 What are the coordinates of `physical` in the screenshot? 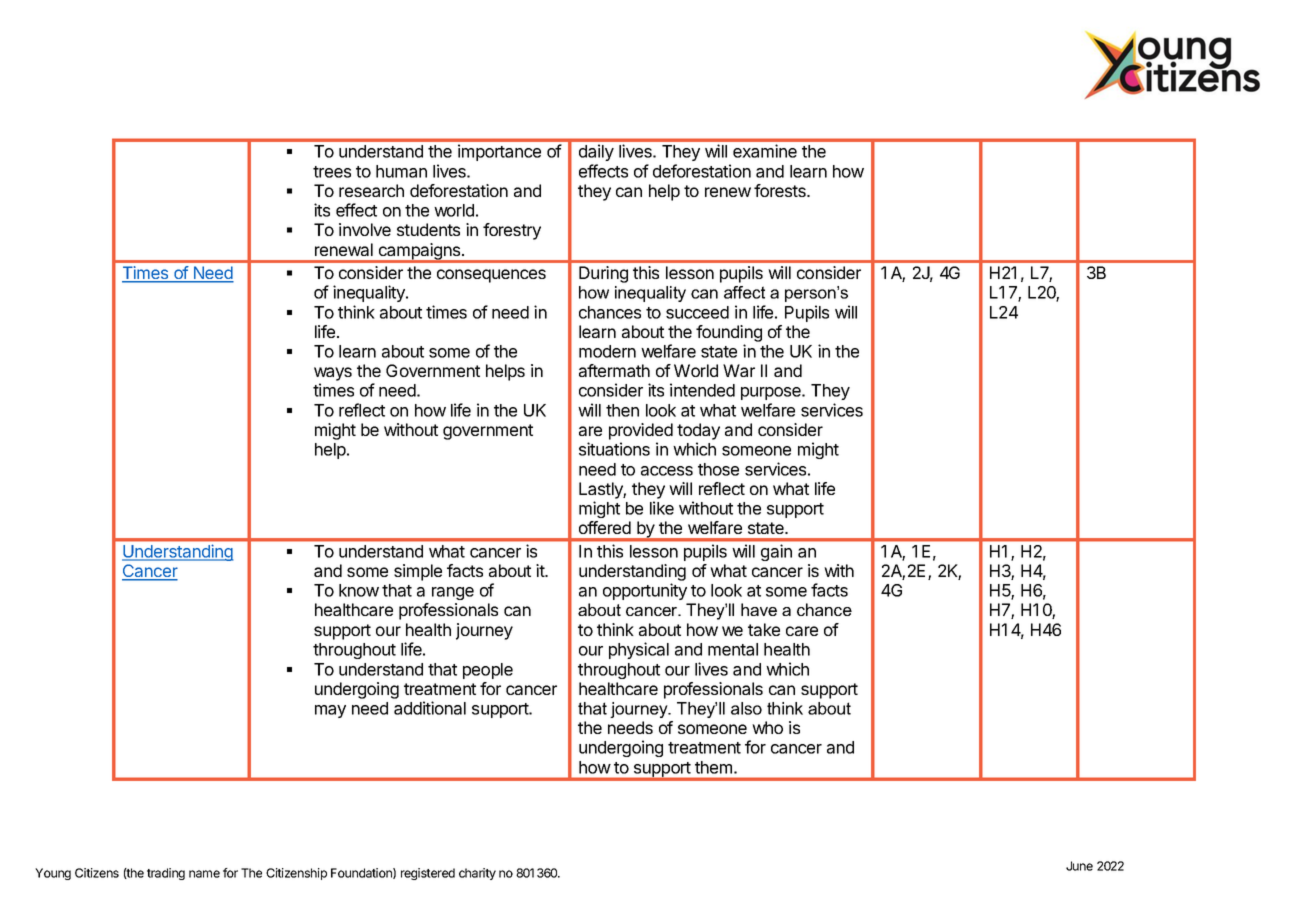 It's located at (639, 650).
